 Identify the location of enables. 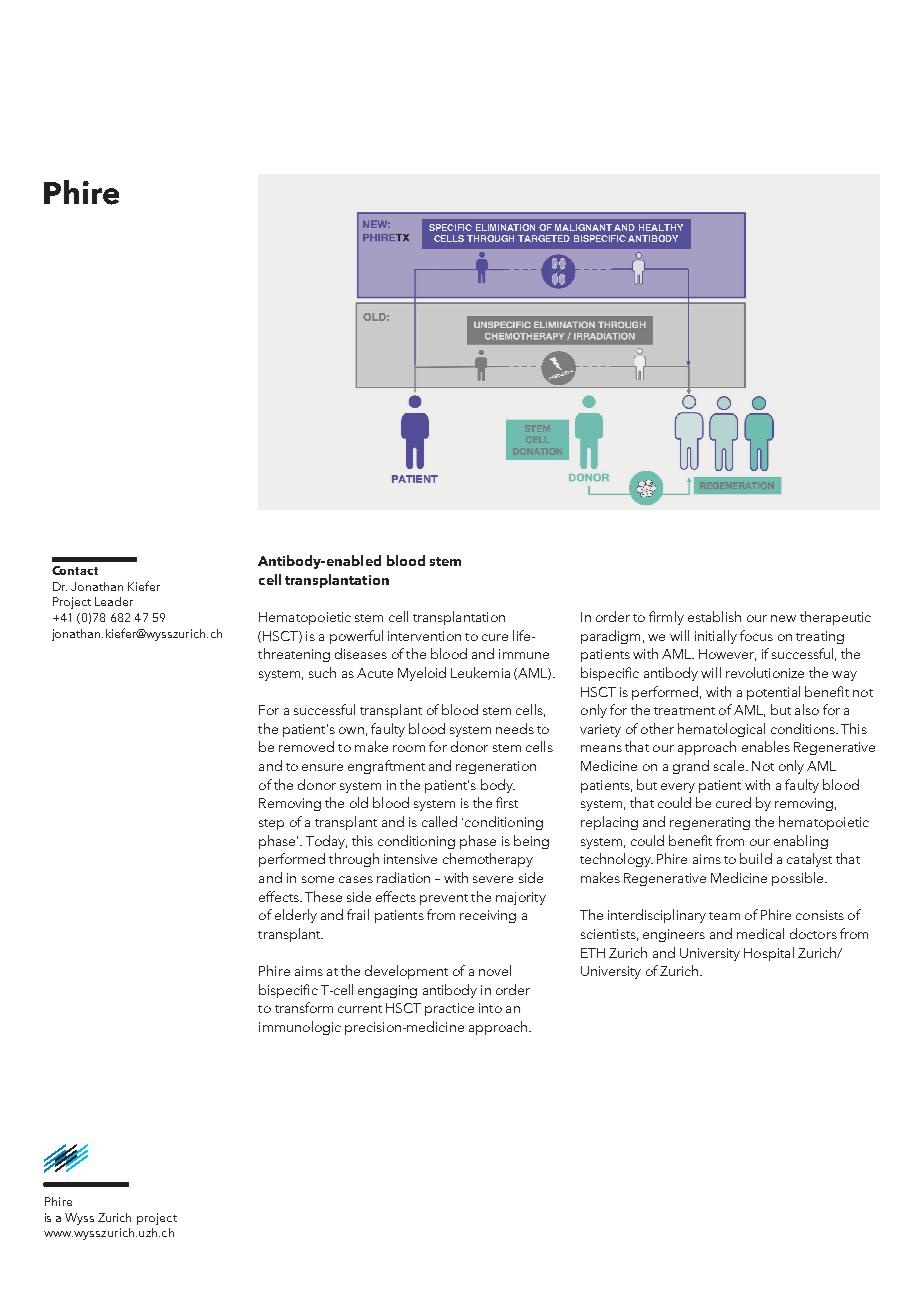
(766, 746).
